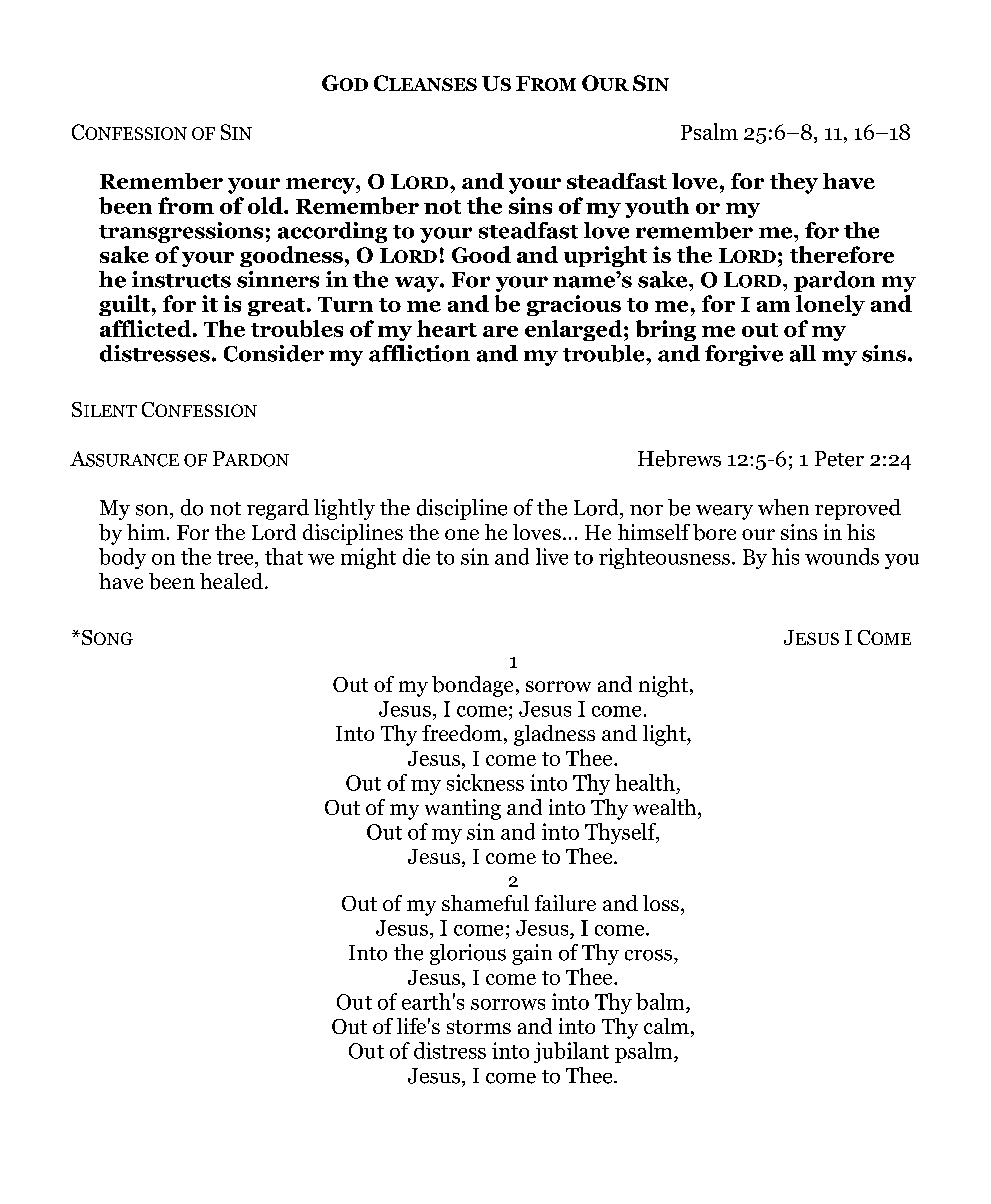 This image has width=991, height=1204. I want to click on health, so click(645, 782).
